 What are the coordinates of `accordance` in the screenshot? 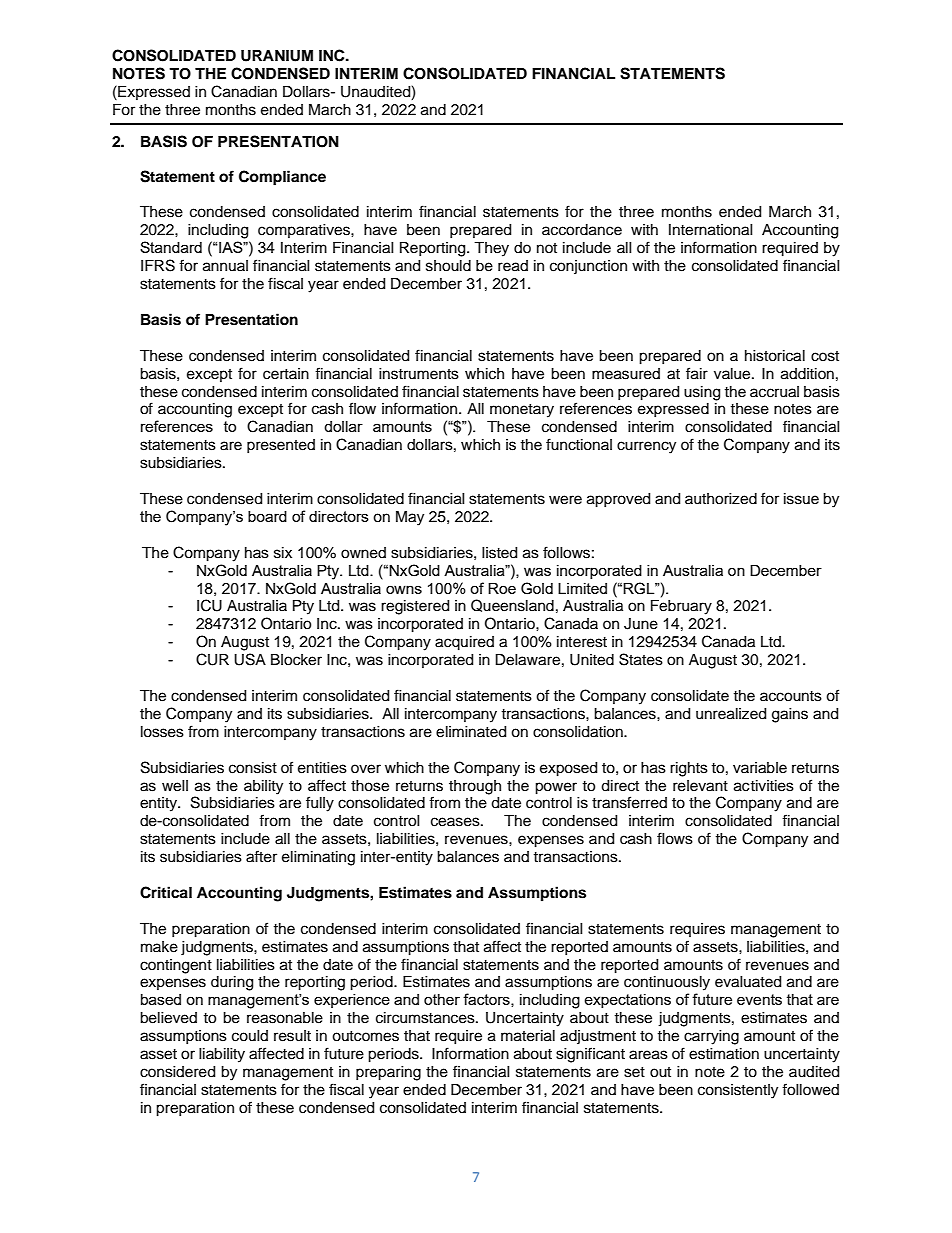 It's located at (582, 230).
